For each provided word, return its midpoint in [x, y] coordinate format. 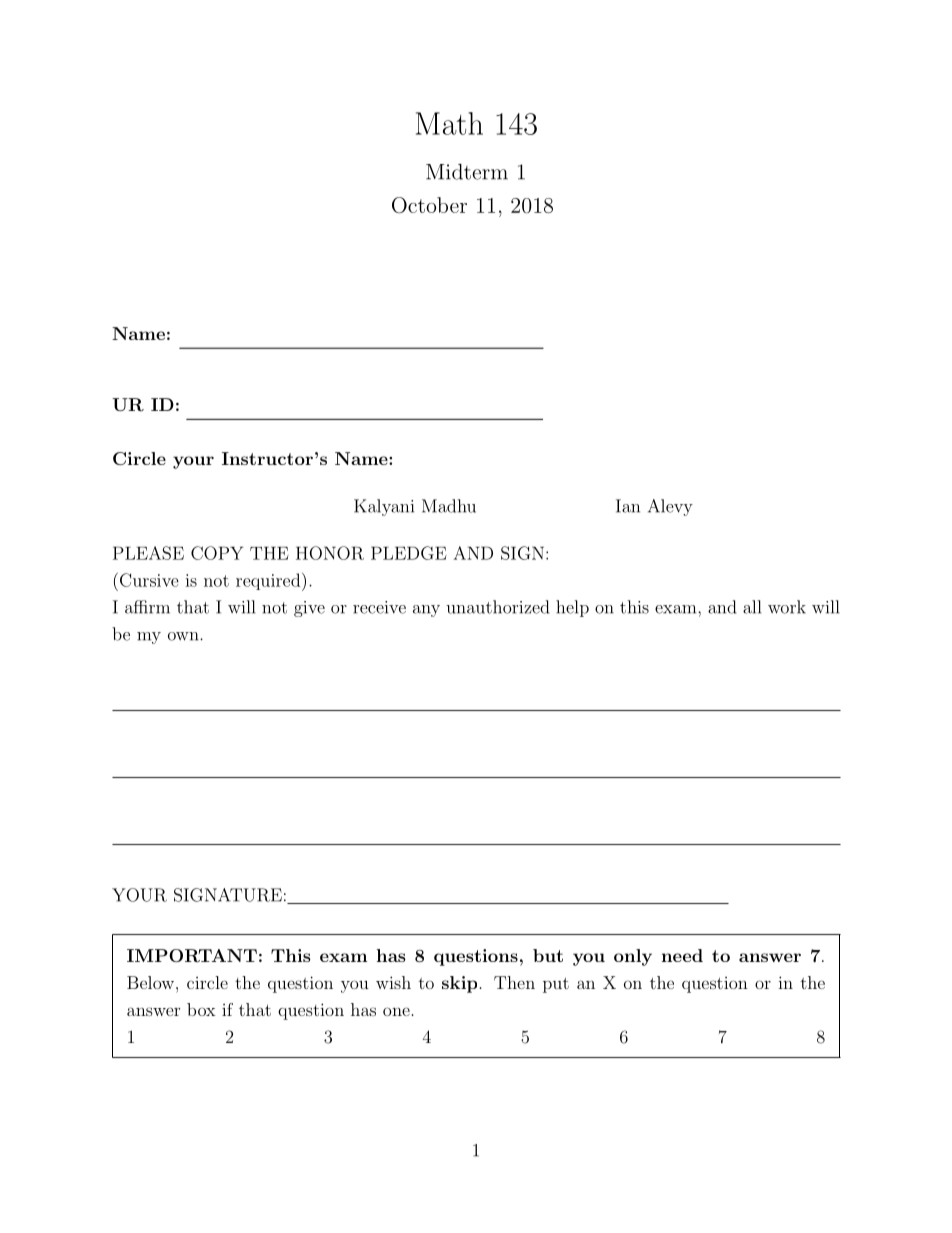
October [429, 205]
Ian [628, 506]
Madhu [449, 506]
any [426, 611]
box [201, 1009]
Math [449, 123]
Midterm [467, 172]
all [752, 607]
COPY [217, 553]
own [184, 636]
